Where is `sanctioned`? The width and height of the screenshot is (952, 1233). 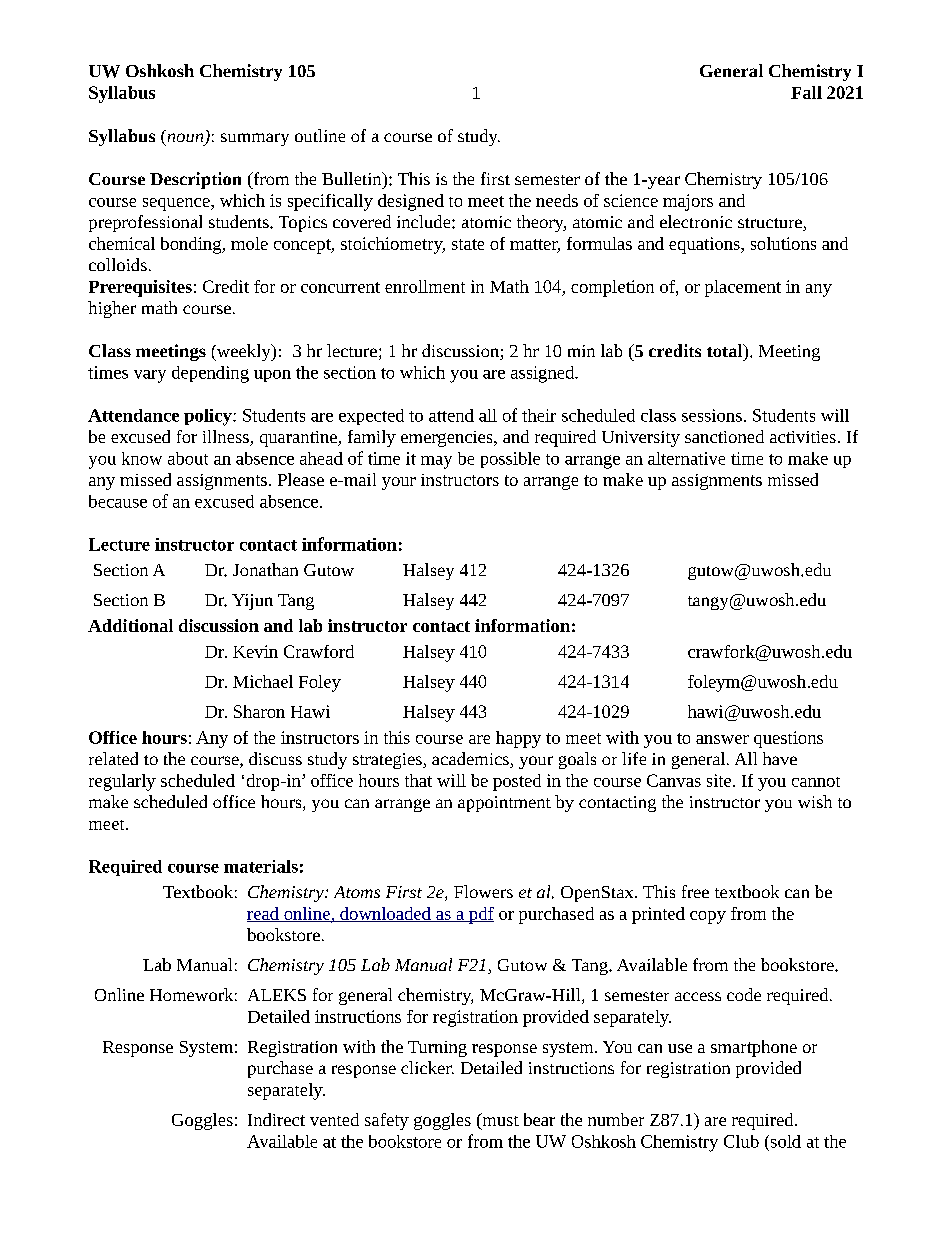
sanctioned is located at coordinates (724, 436).
